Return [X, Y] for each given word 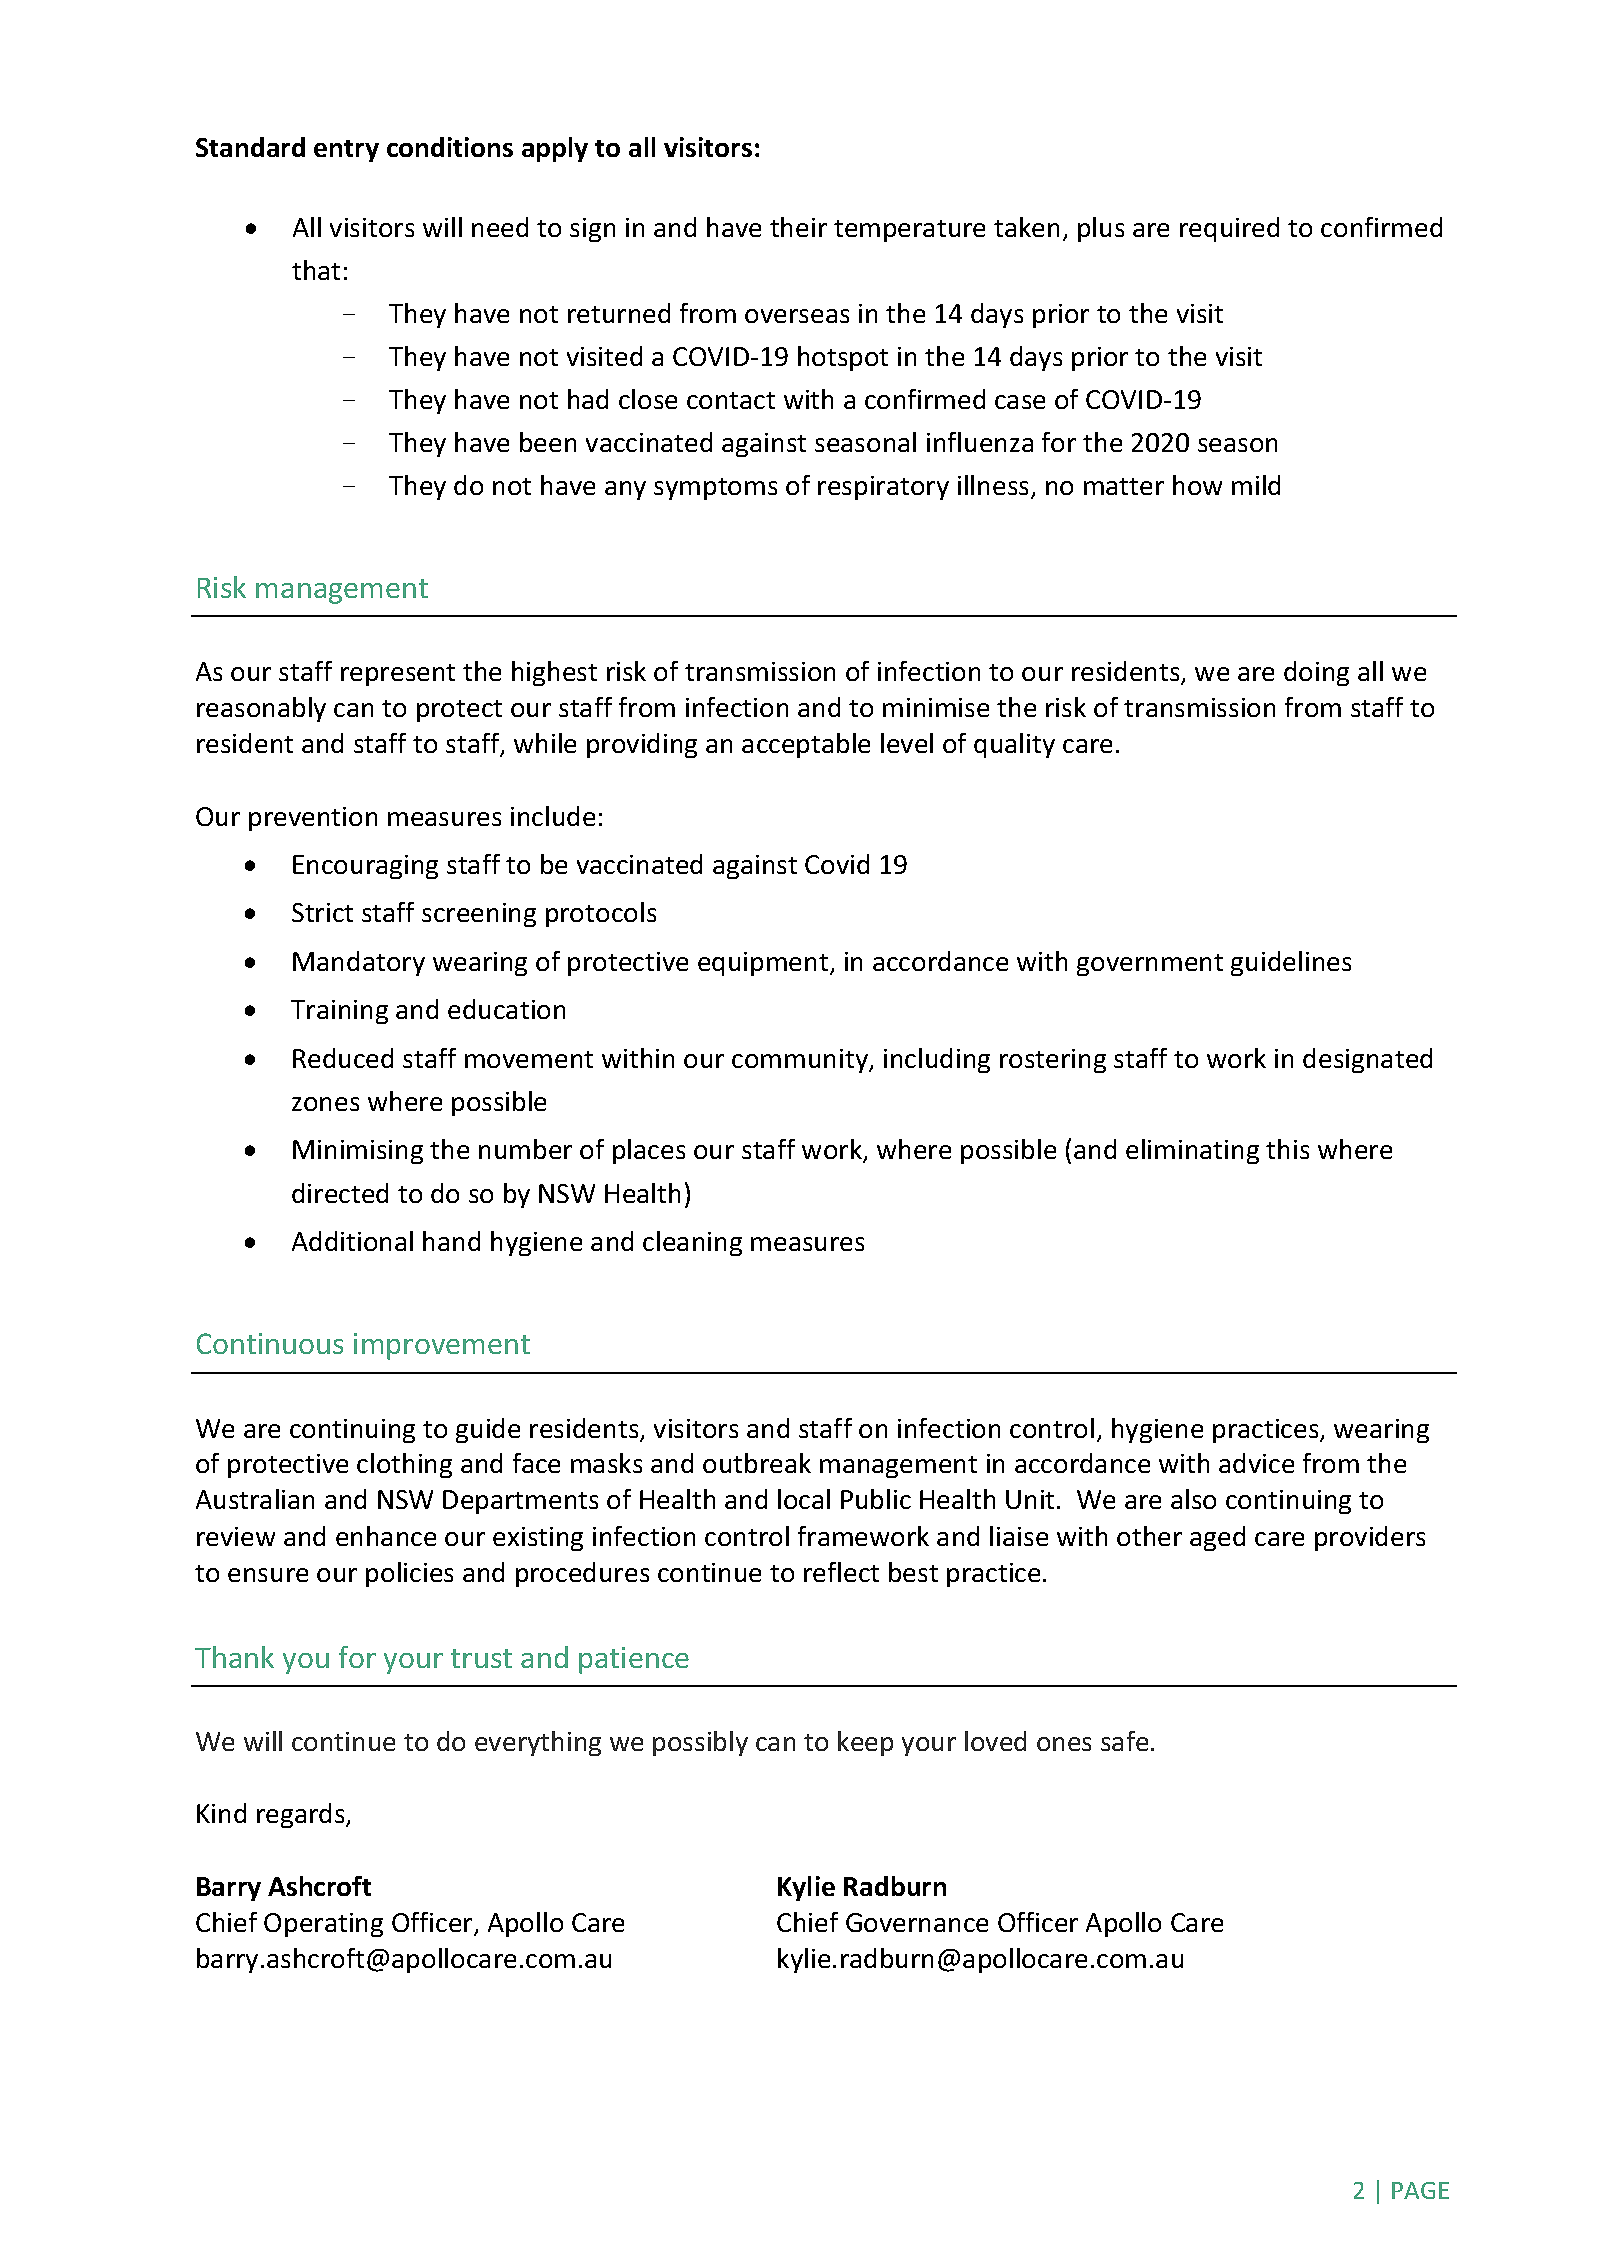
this [1287, 1149]
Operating [323, 1925]
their [798, 227]
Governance [917, 1922]
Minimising [358, 1152]
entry [346, 151]
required [1229, 229]
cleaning [692, 1243]
